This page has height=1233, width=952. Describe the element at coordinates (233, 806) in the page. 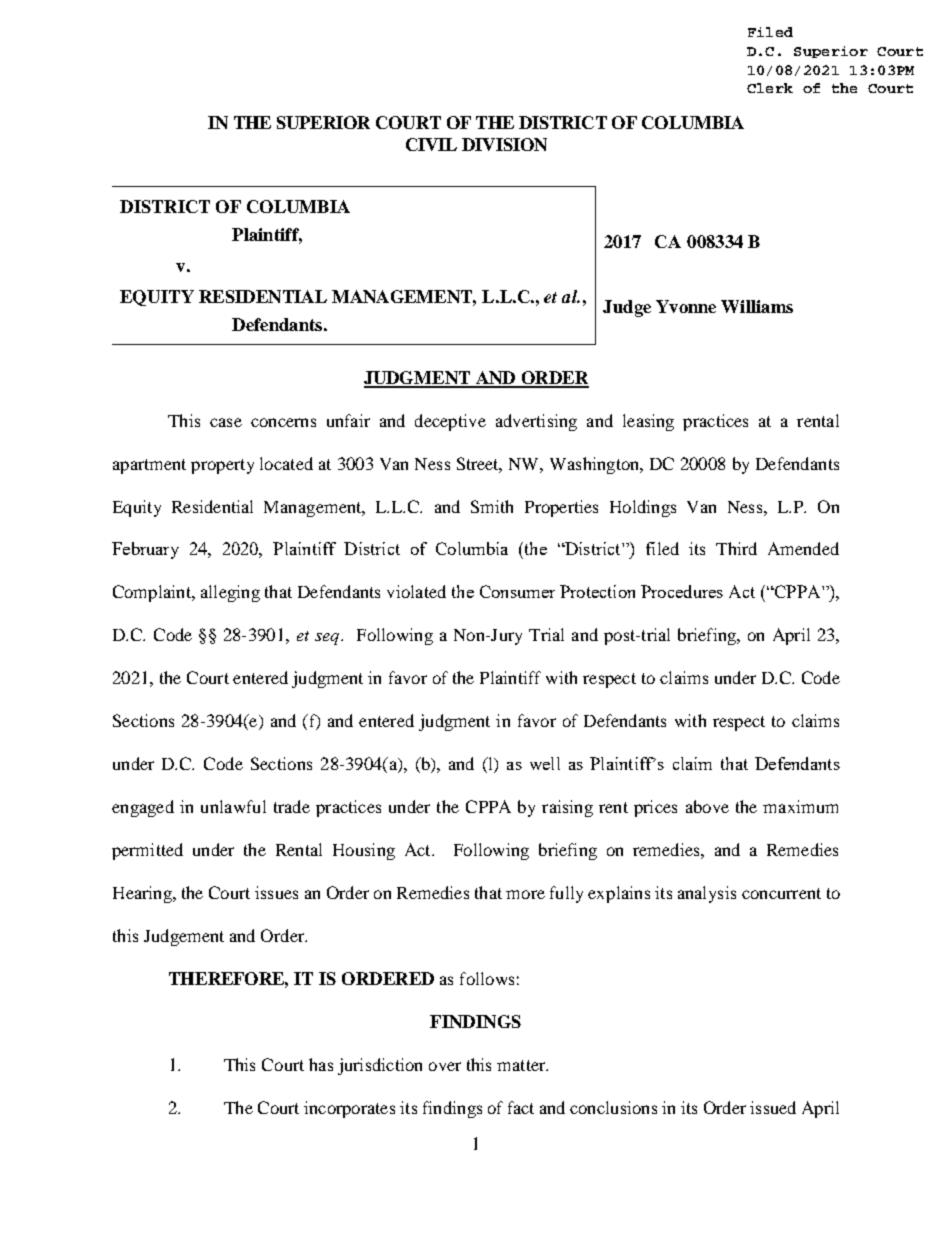

I see `unlawful` at that location.
